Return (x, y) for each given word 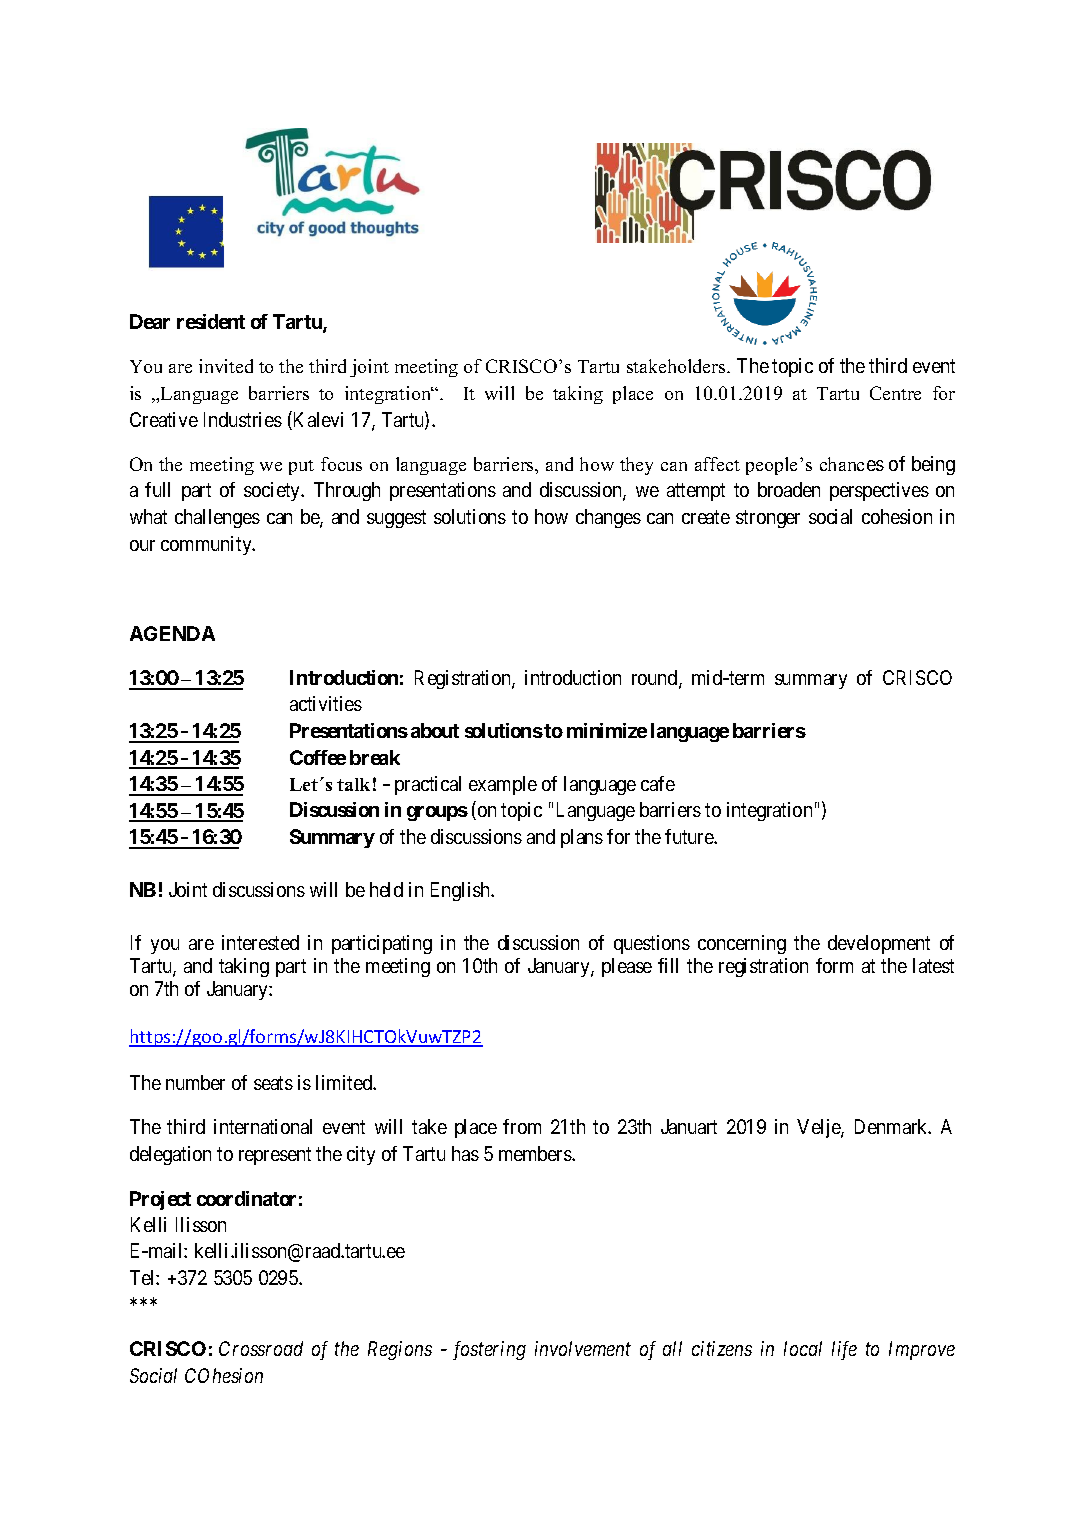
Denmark (893, 1126)
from (522, 1126)
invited (226, 366)
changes (608, 518)
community (207, 545)
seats (273, 1083)
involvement (583, 1348)
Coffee (318, 757)
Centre (895, 393)
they (636, 466)
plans (582, 838)
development (879, 944)
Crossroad (261, 1348)
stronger (768, 519)
